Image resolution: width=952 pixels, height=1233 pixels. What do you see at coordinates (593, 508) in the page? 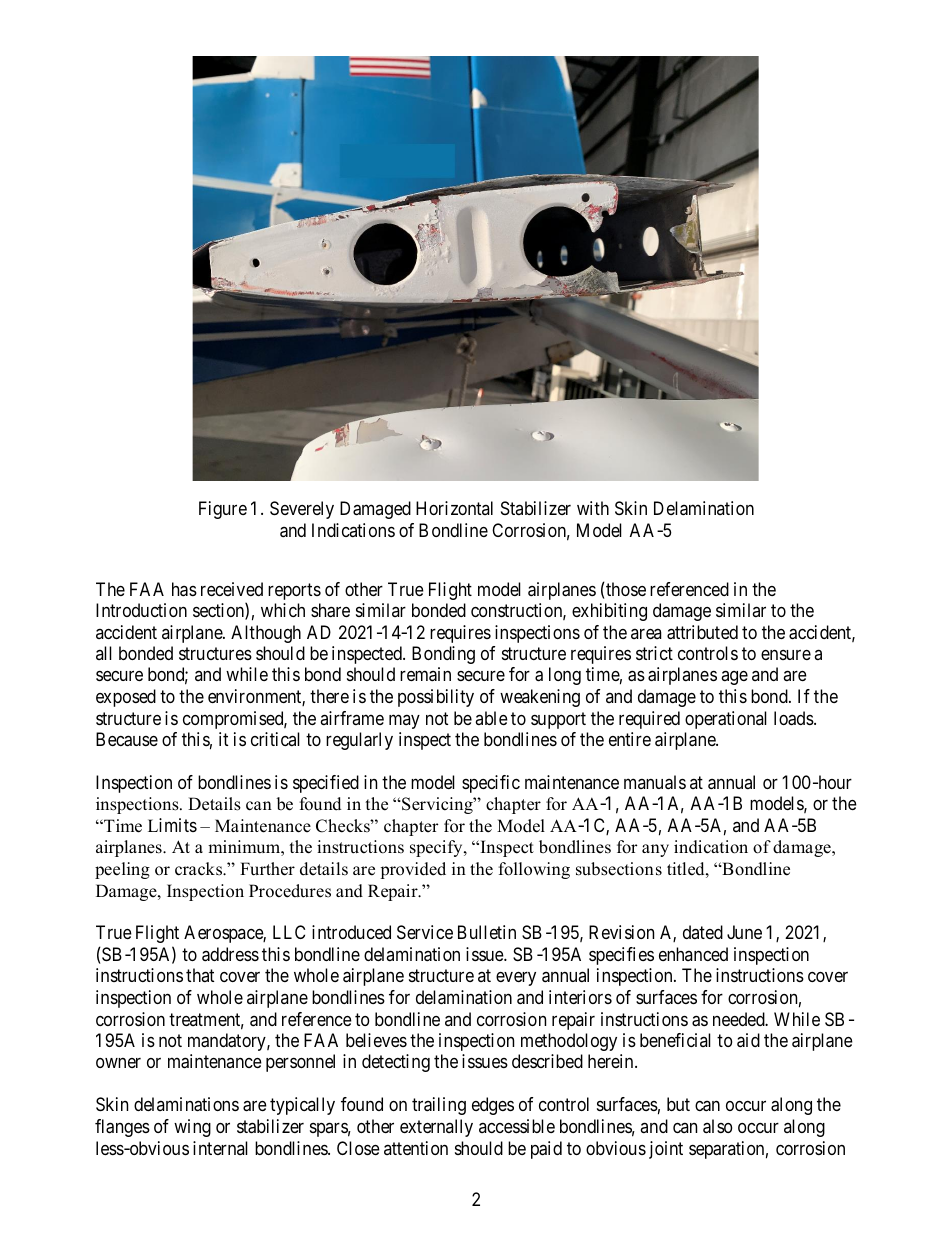
I see `with` at bounding box center [593, 508].
